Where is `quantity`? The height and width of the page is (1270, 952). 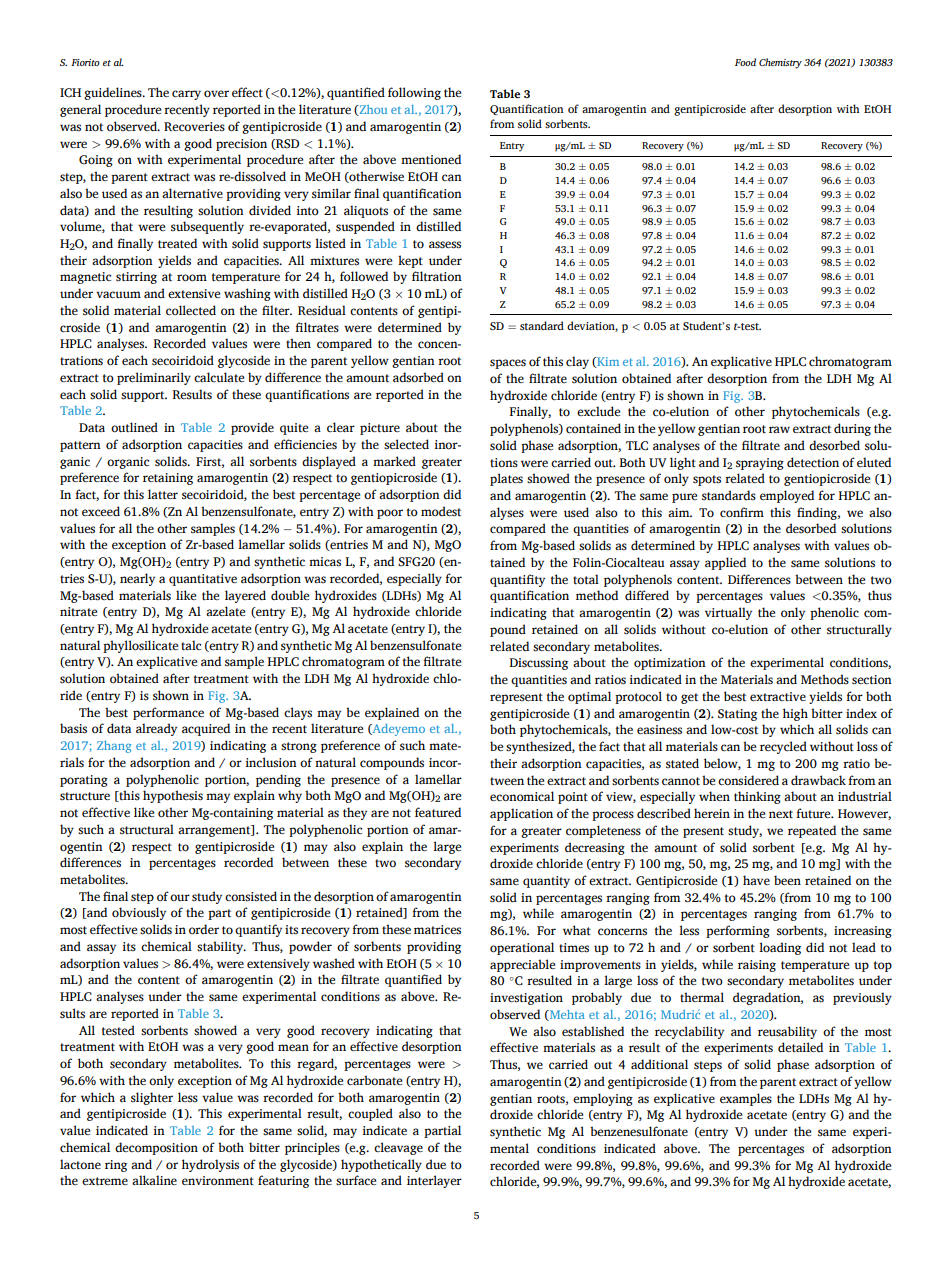
quantity is located at coordinates (546, 882).
